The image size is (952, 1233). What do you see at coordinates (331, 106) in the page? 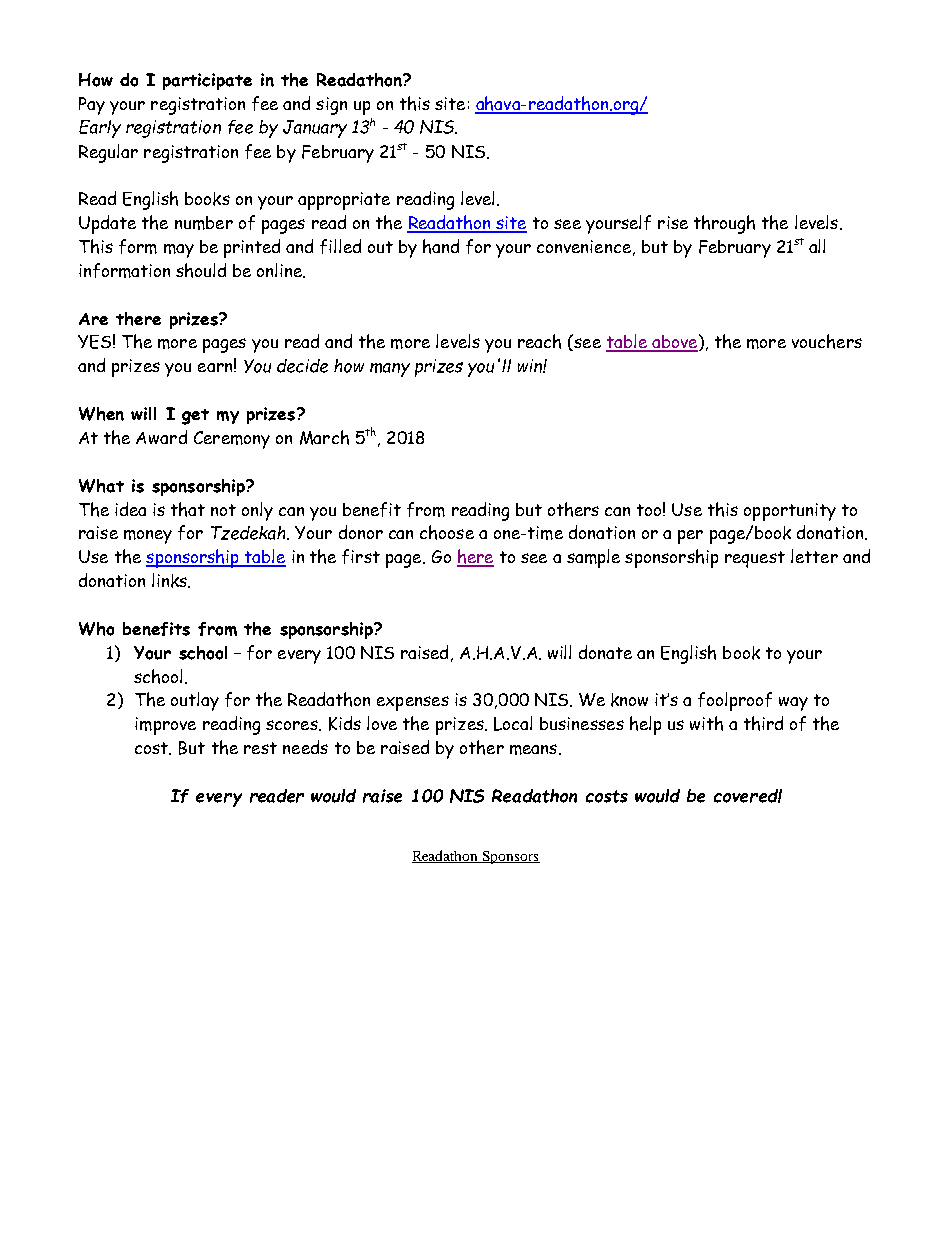
I see `sign` at bounding box center [331, 106].
